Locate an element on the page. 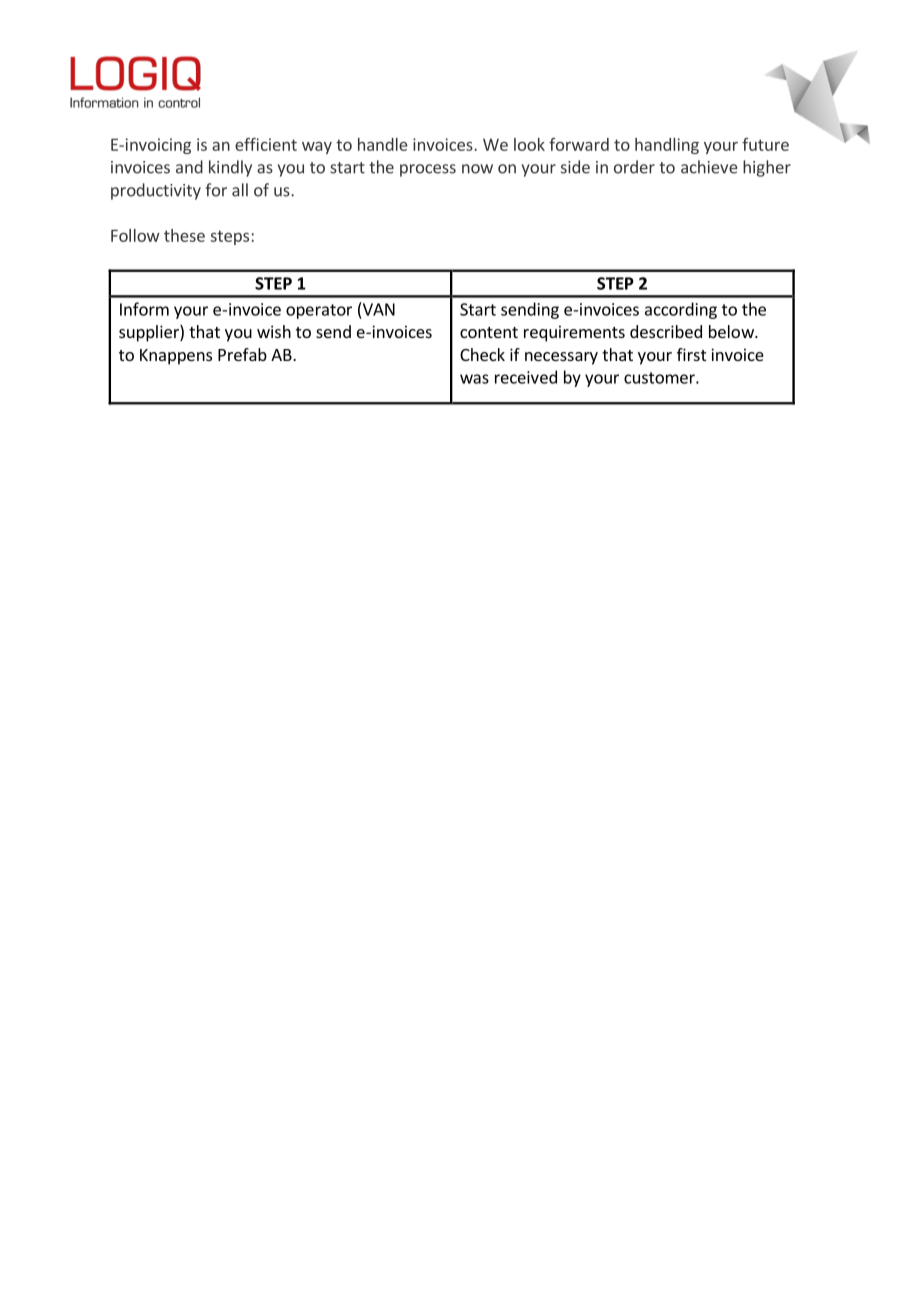 The height and width of the image is (1308, 924). Inform is located at coordinates (144, 309).
